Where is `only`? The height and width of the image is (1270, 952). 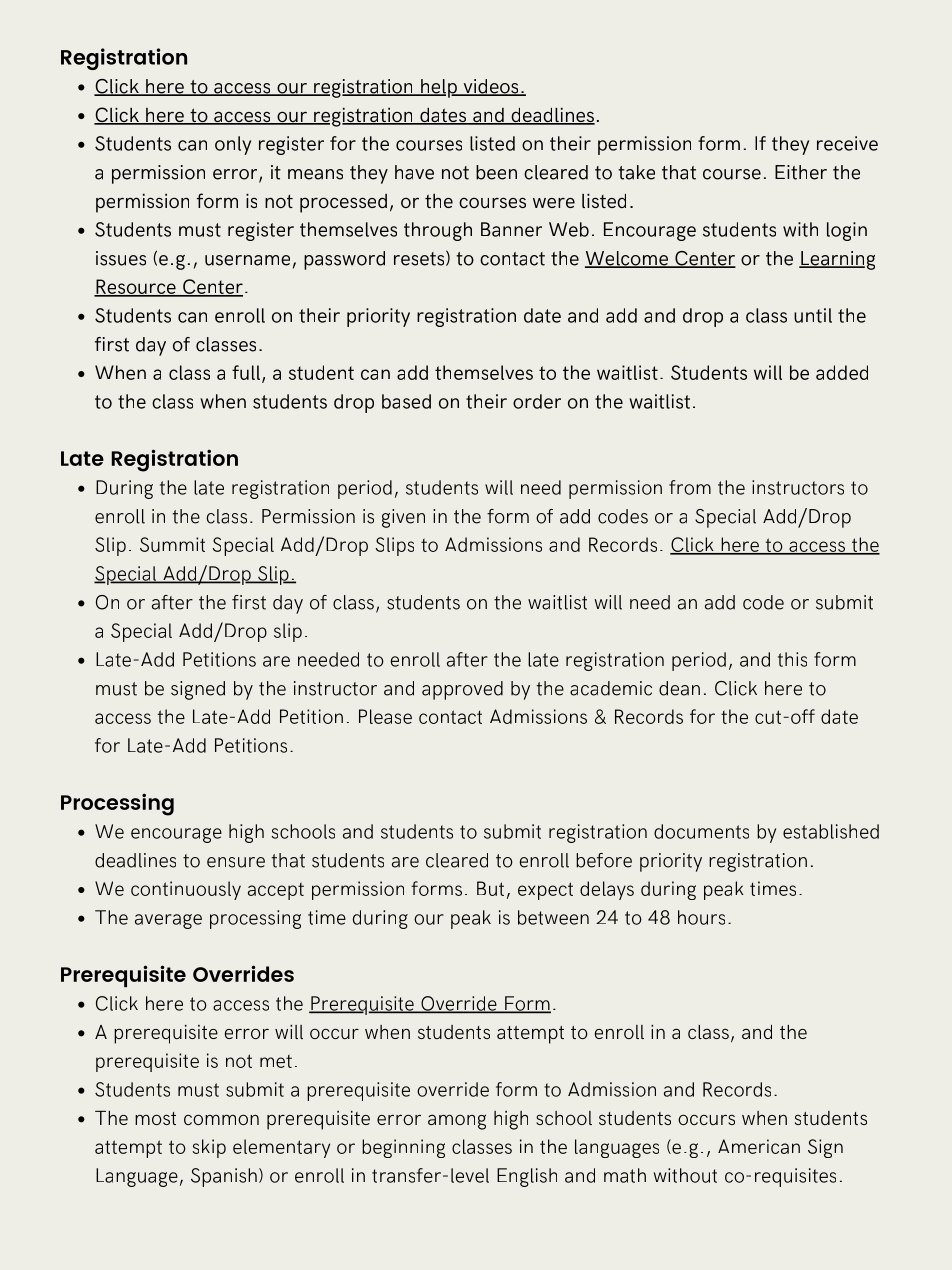
only is located at coordinates (233, 145).
